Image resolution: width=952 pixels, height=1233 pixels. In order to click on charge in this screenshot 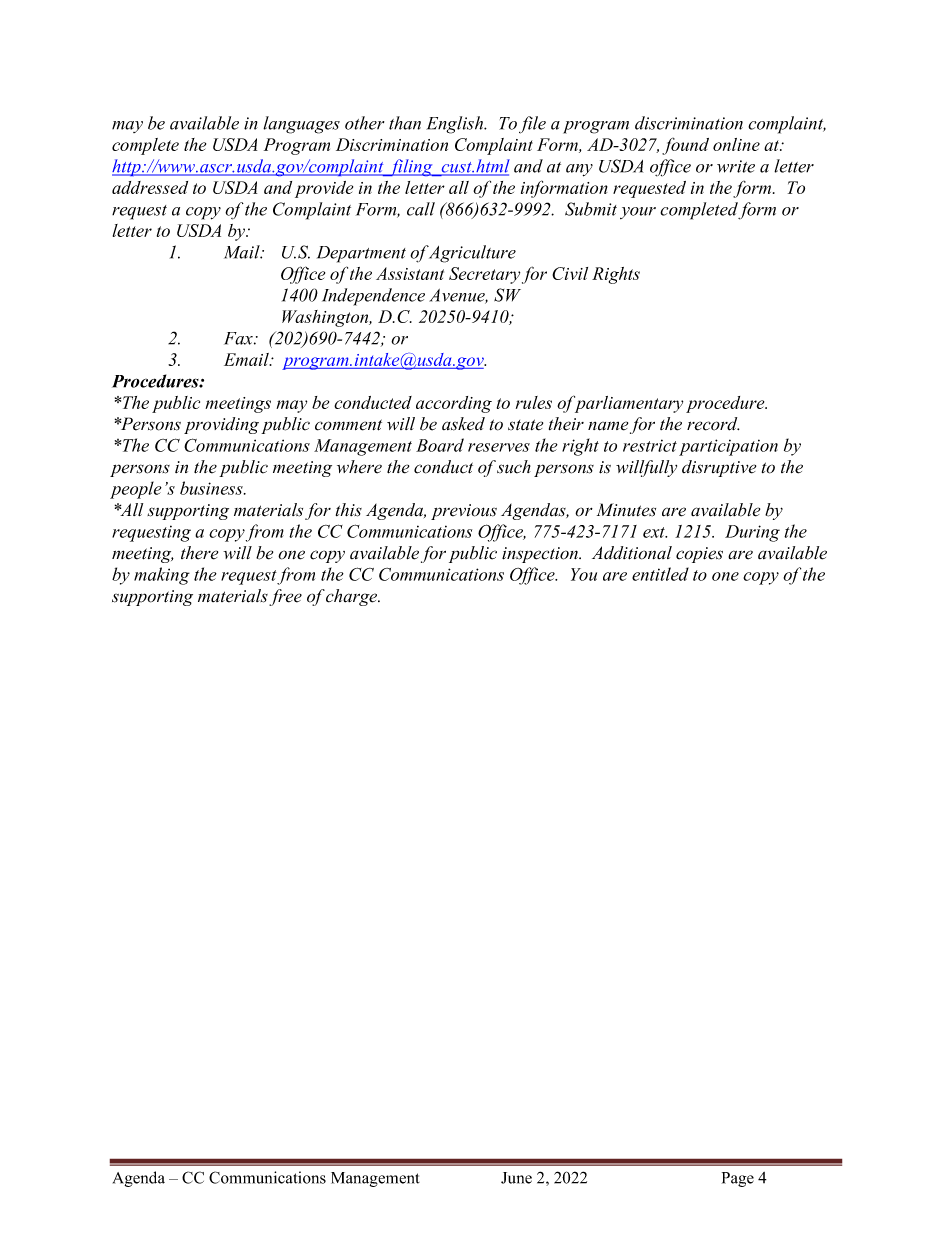, I will do `click(353, 597)`.
